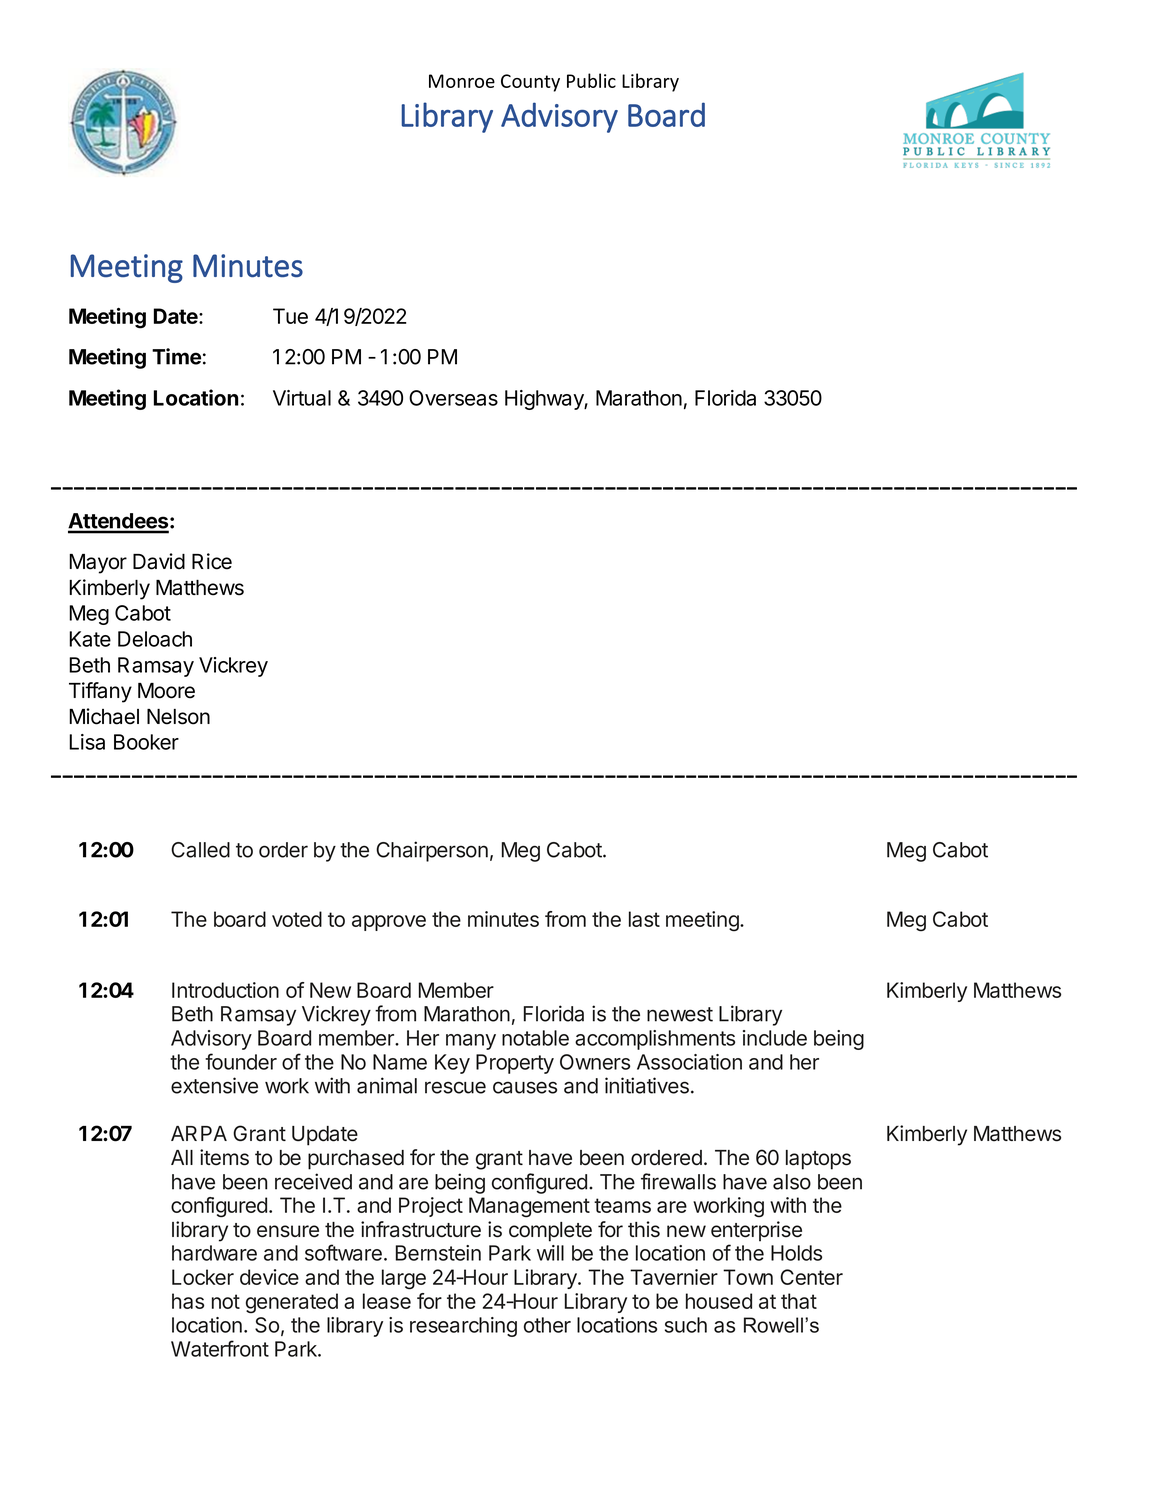 The image size is (1157, 1497). Describe the element at coordinates (389, 923) in the screenshot. I see `approve` at that location.
